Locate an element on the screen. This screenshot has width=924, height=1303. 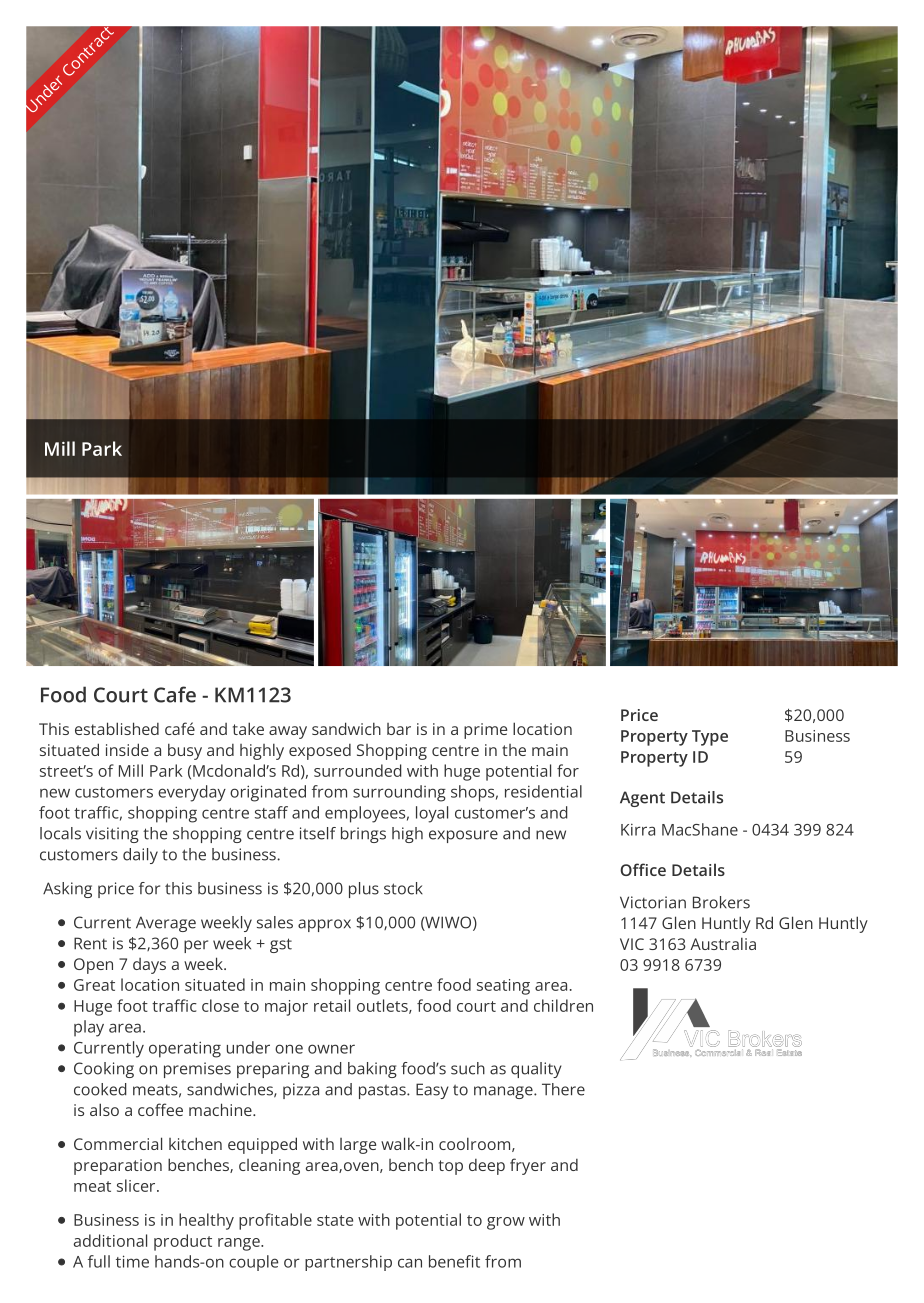
Type is located at coordinates (710, 738).
